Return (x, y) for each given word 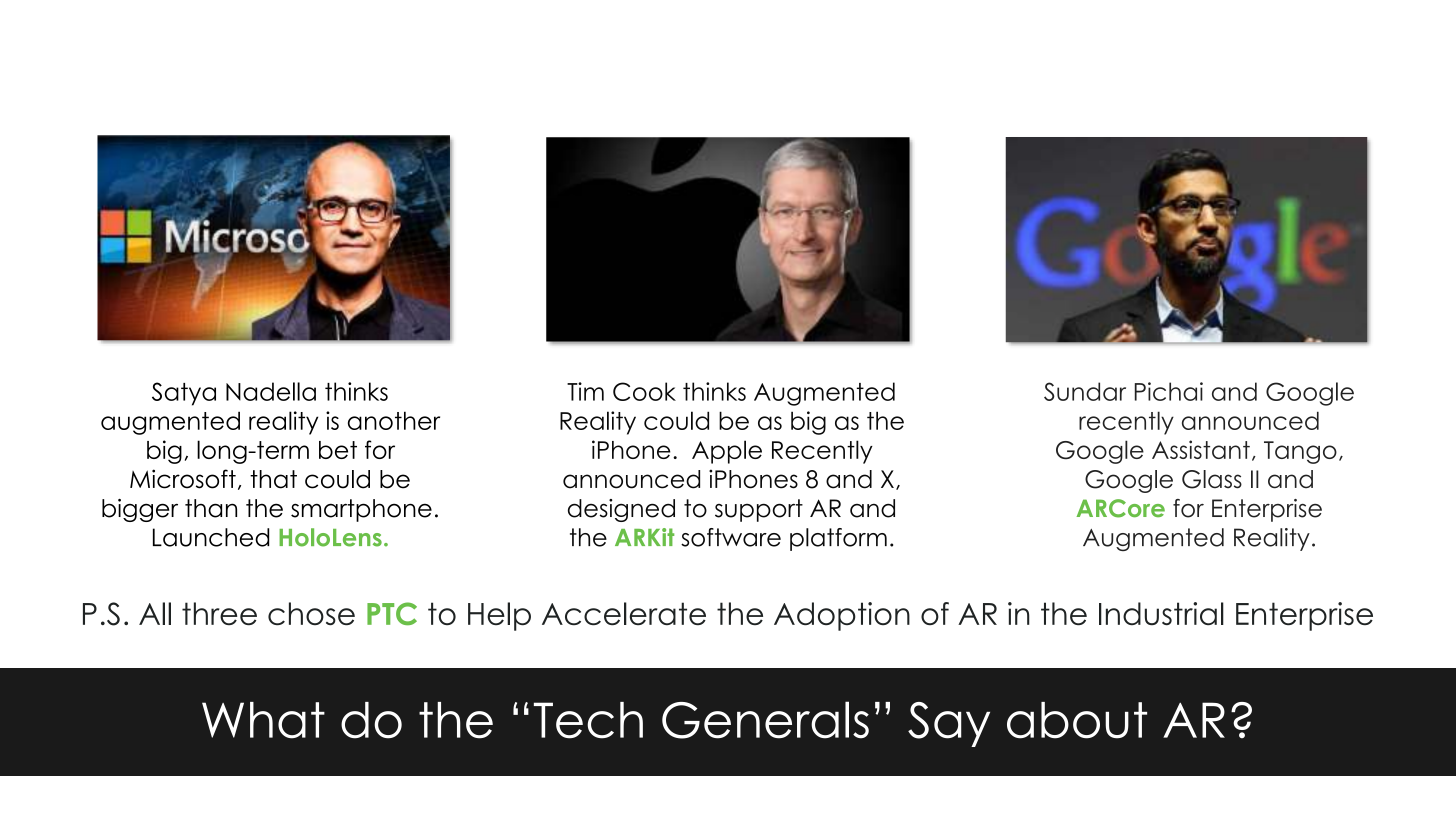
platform (838, 539)
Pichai (1169, 391)
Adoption (842, 616)
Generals (765, 720)
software (731, 537)
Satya (184, 394)
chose (311, 613)
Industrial (1161, 613)
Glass (1212, 479)
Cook (644, 391)
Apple (727, 452)
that (273, 479)
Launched (211, 537)
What (263, 720)
